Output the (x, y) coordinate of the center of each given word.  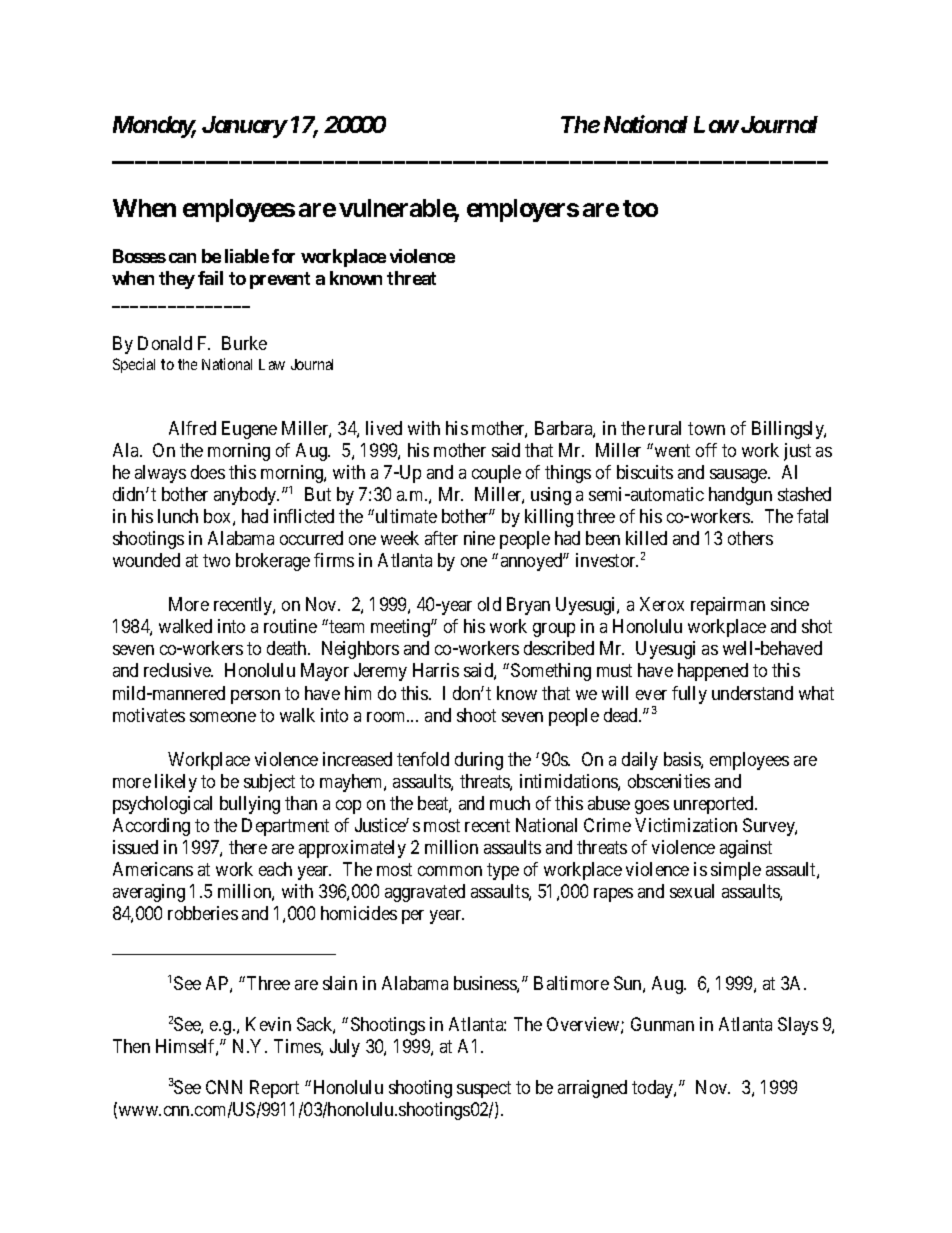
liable (247, 256)
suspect (484, 1089)
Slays (798, 1026)
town (706, 428)
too (640, 208)
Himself (187, 1047)
